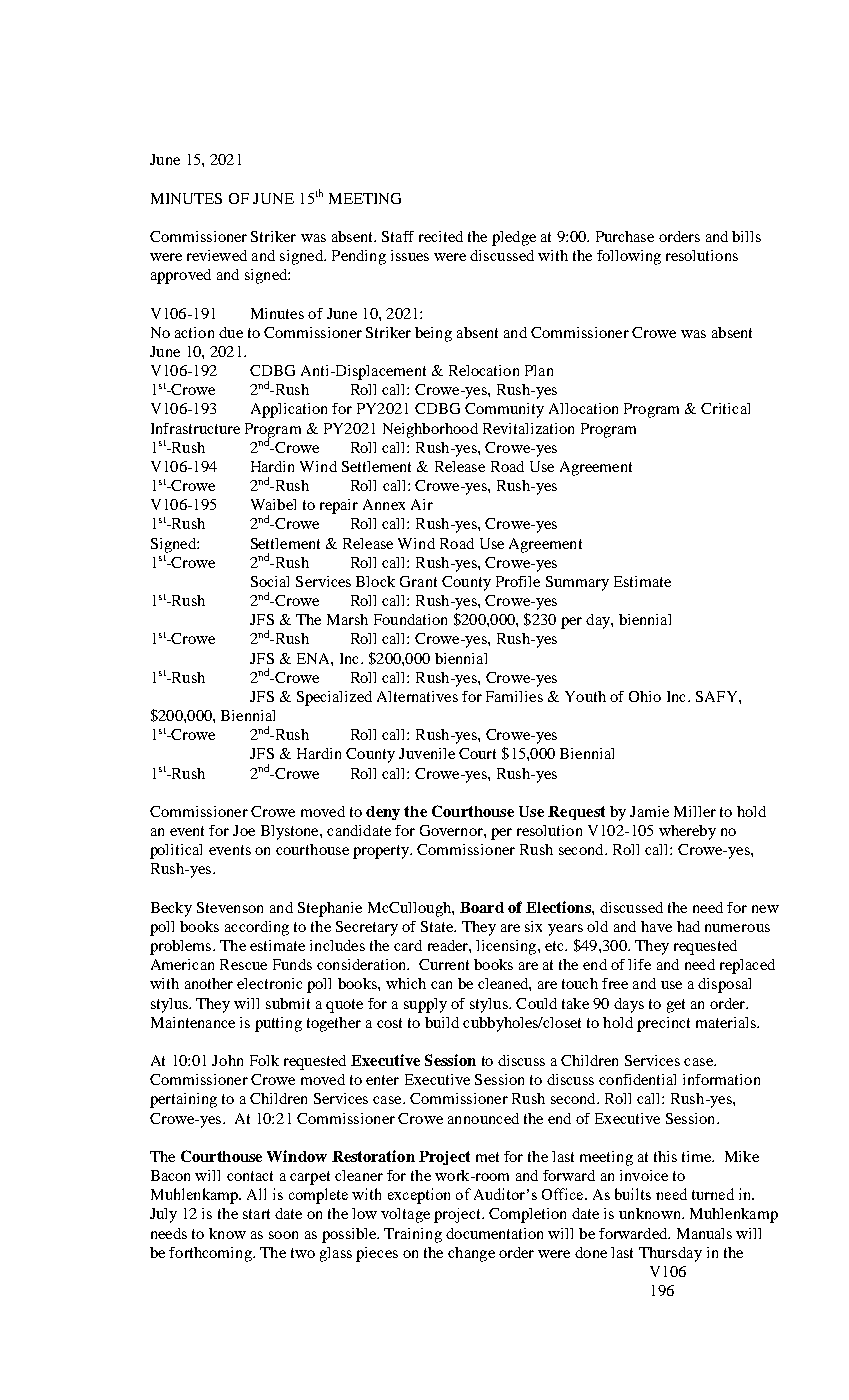 Image resolution: width=849 pixels, height=1400 pixels. Describe the element at coordinates (494, 1233) in the screenshot. I see `documentation` at that location.
